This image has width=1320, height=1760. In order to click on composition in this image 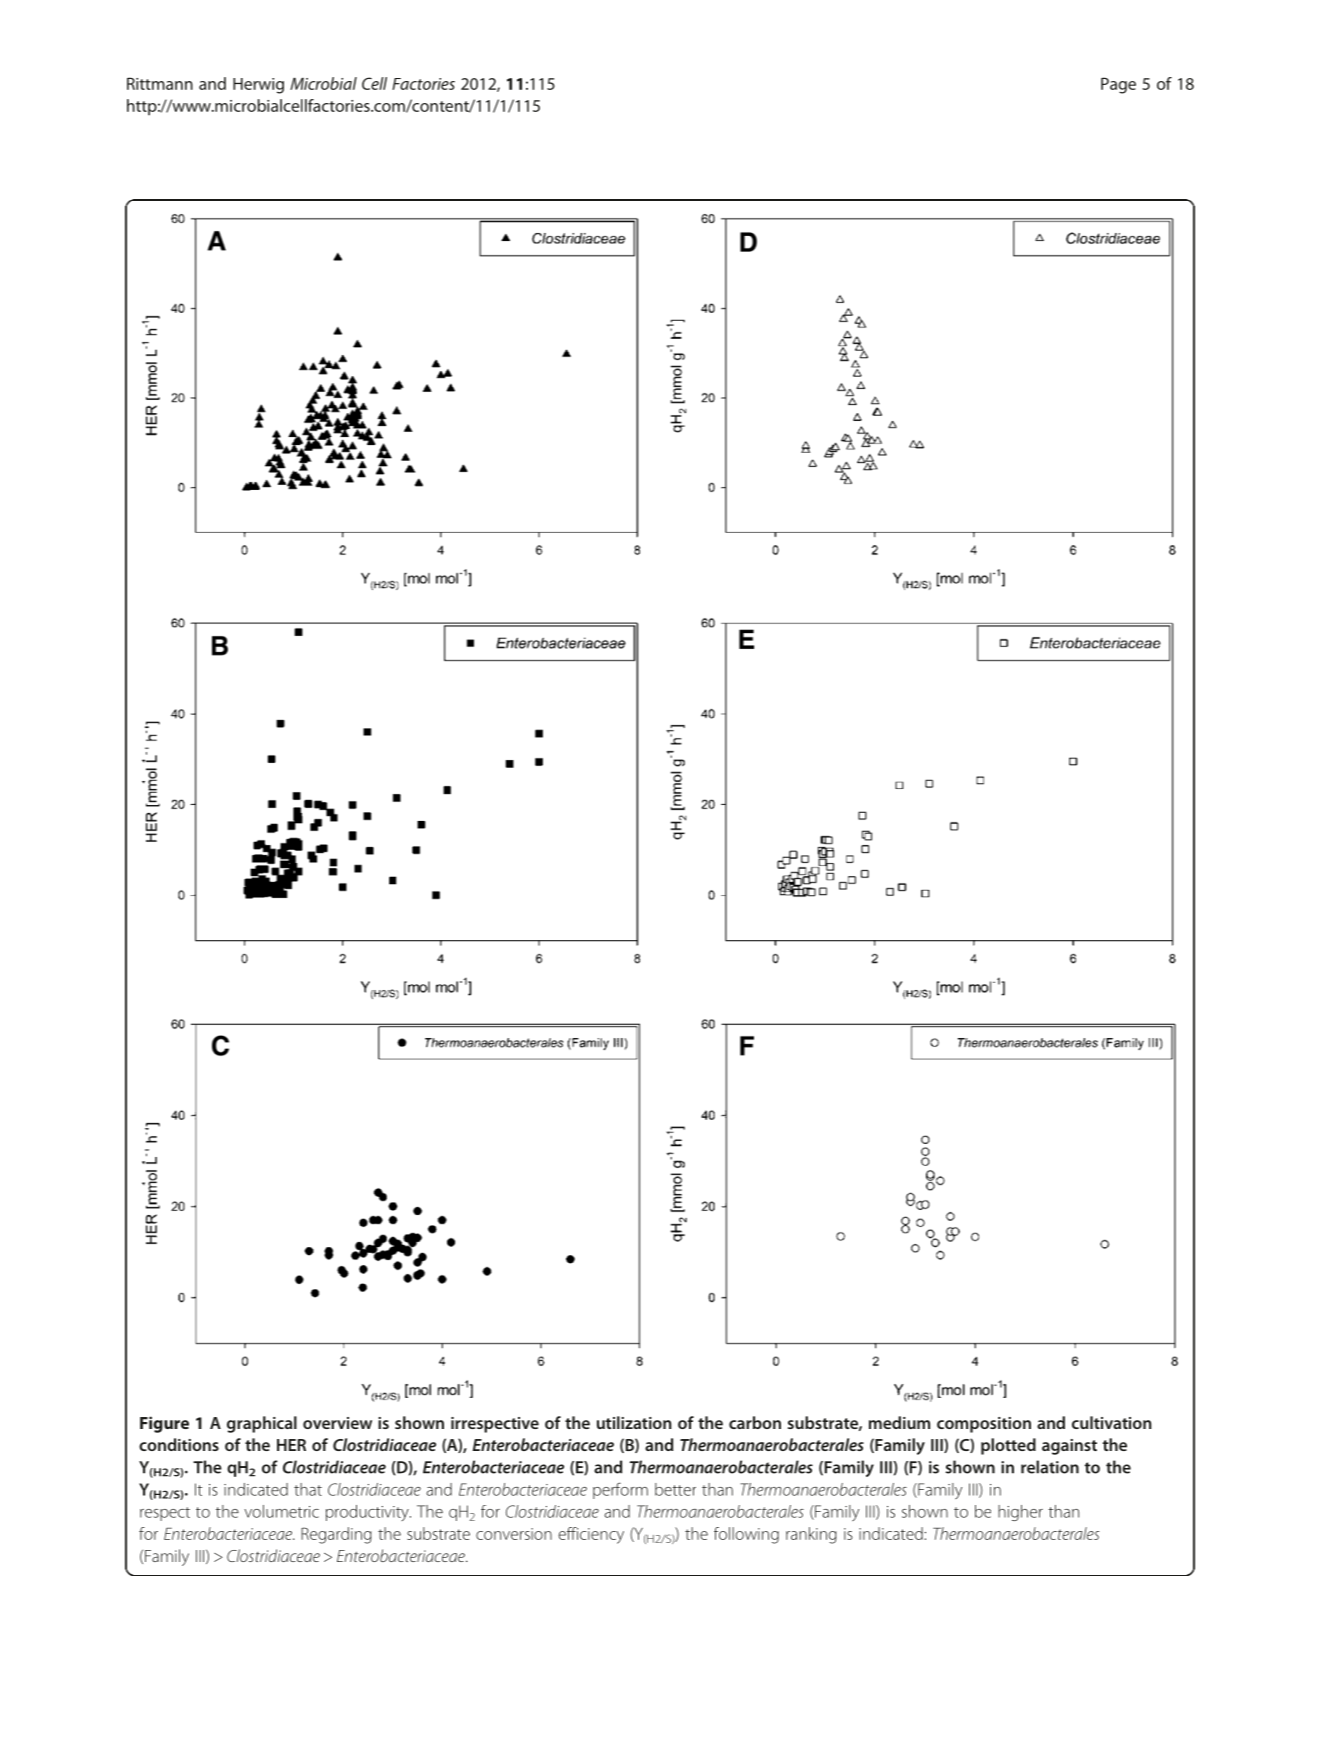, I will do `click(984, 1425)`.
